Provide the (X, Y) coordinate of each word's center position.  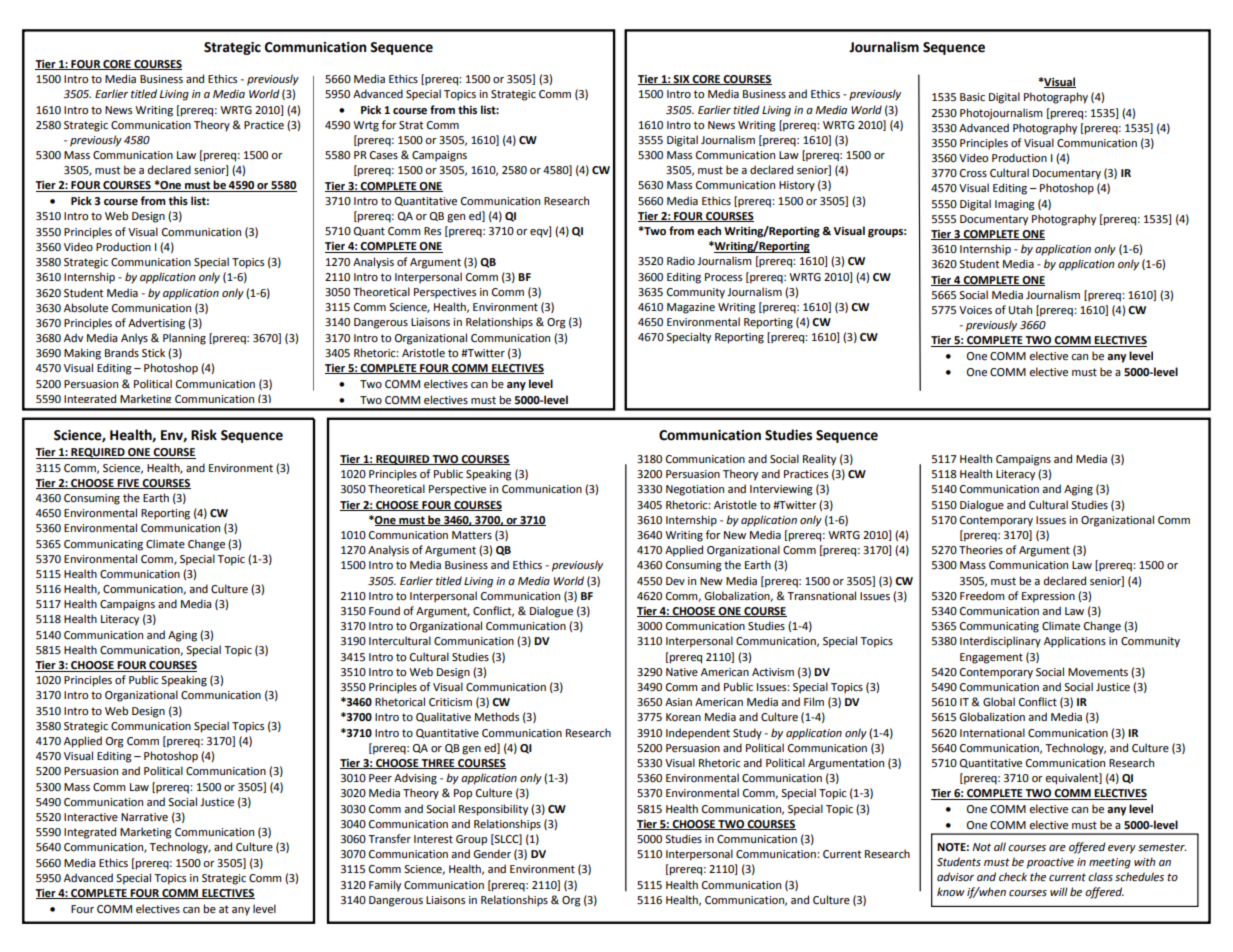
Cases (384, 155)
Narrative (144, 817)
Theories (981, 550)
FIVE (129, 484)
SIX (682, 80)
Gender (492, 854)
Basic (972, 97)
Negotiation (695, 490)
